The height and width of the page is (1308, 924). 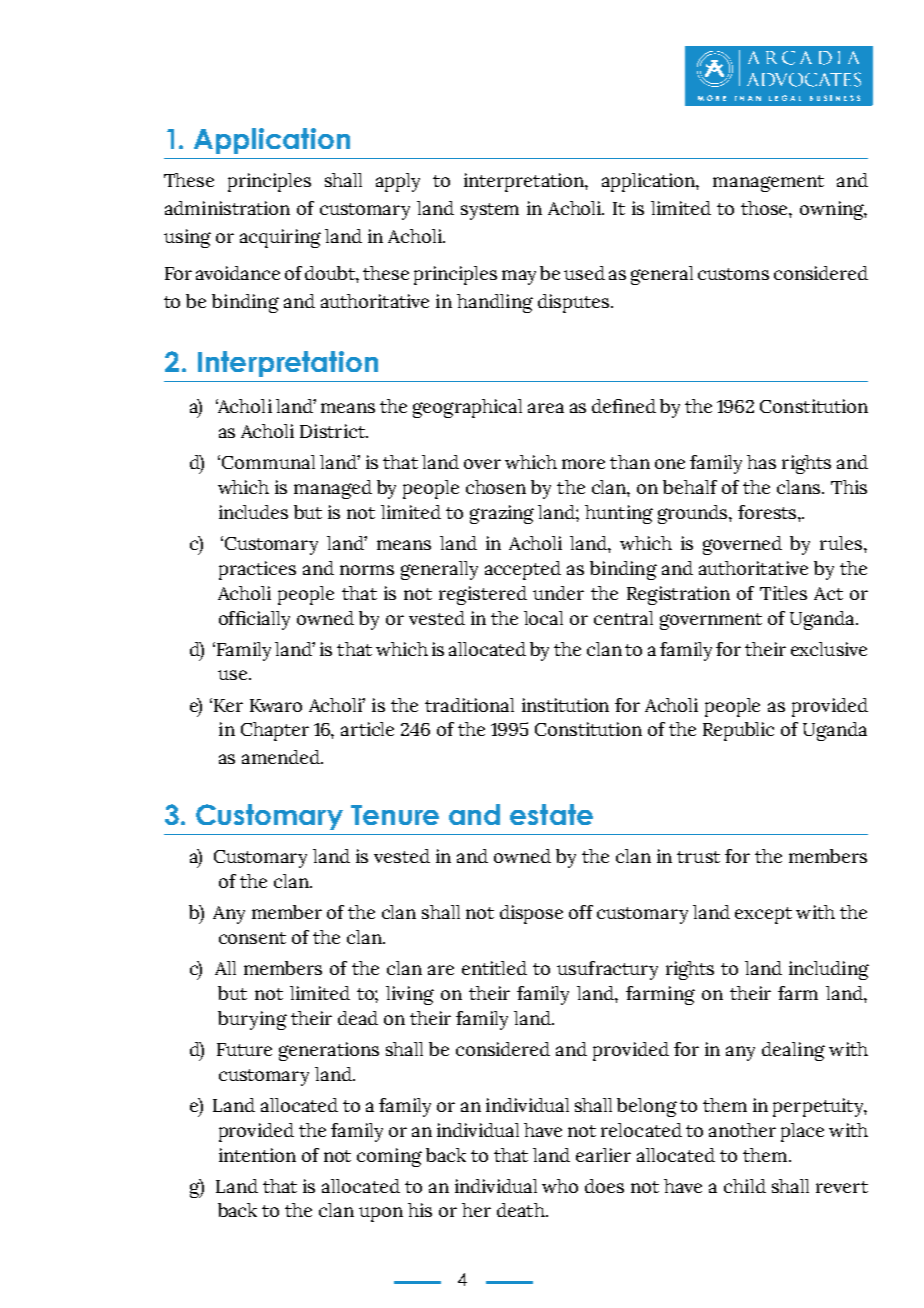 I want to click on management, so click(x=768, y=183).
